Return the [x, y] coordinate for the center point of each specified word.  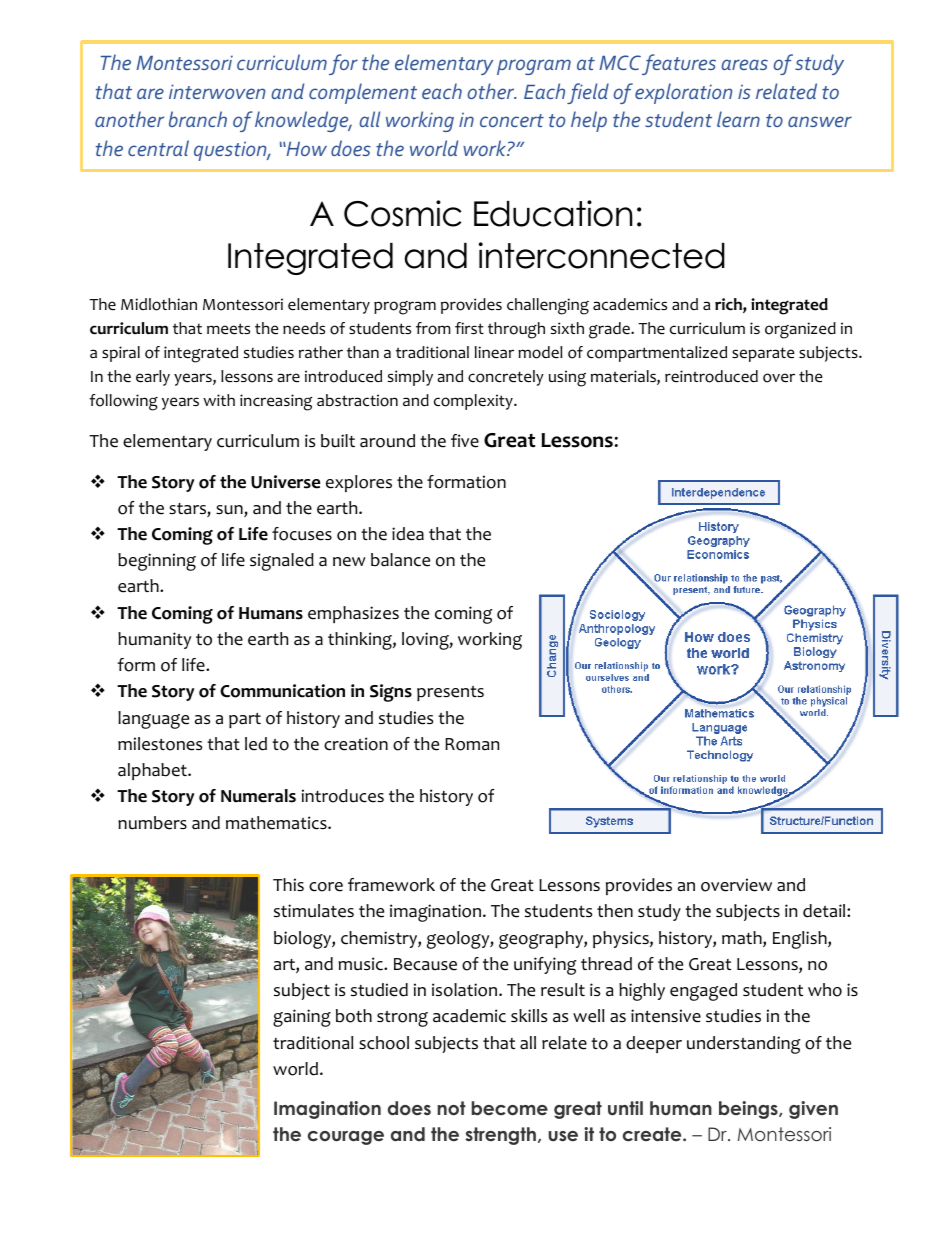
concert [512, 120]
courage [346, 1138]
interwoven [217, 91]
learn [738, 119]
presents [450, 693]
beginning [157, 562]
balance [400, 560]
